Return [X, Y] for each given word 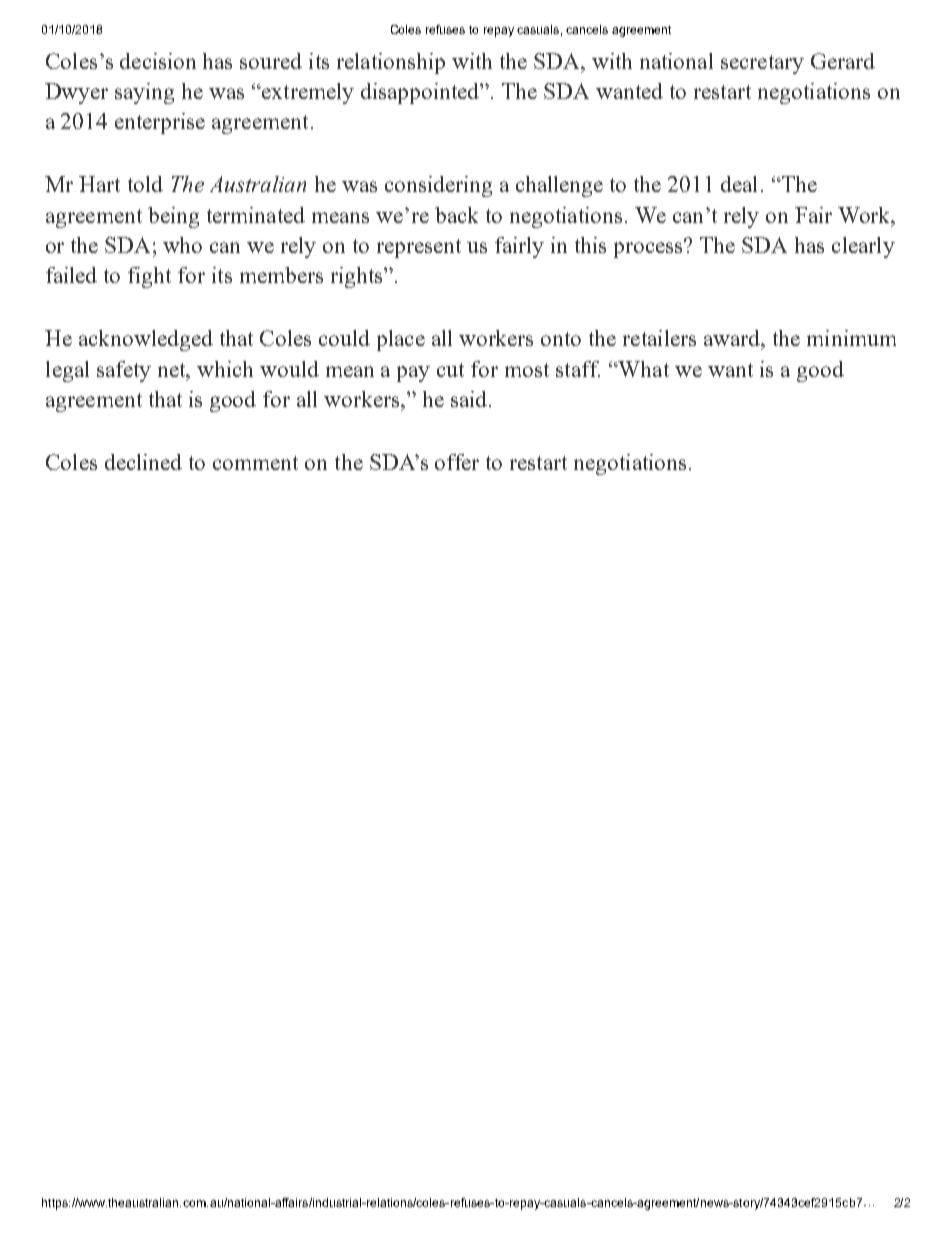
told [145, 184]
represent [419, 248]
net [173, 371]
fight [149, 277]
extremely [307, 93]
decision [158, 61]
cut [450, 370]
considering [438, 186]
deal [739, 184]
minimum [851, 338]
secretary [762, 64]
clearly [863, 247]
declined [143, 462]
